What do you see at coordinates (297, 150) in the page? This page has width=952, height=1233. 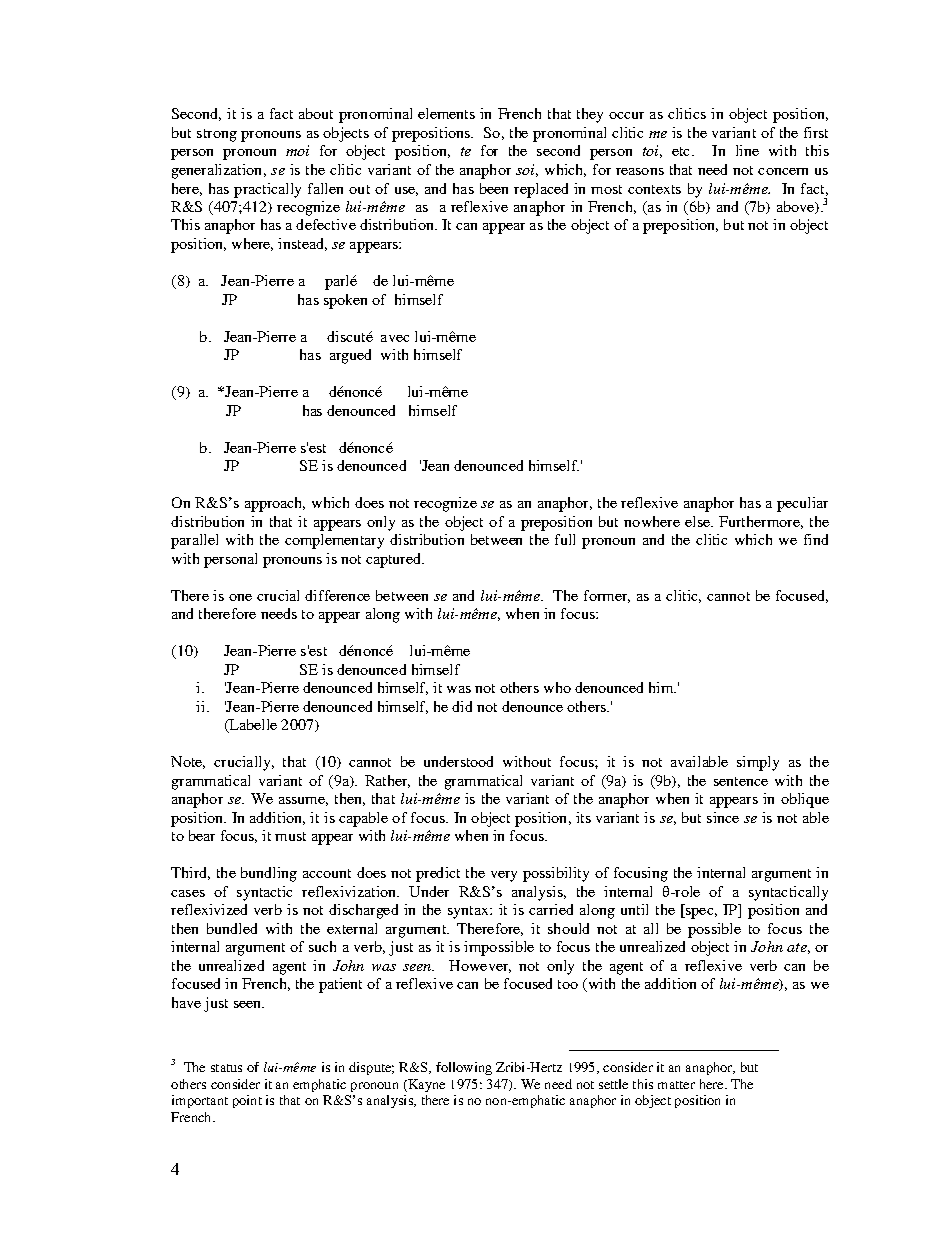 I see `moi` at bounding box center [297, 150].
